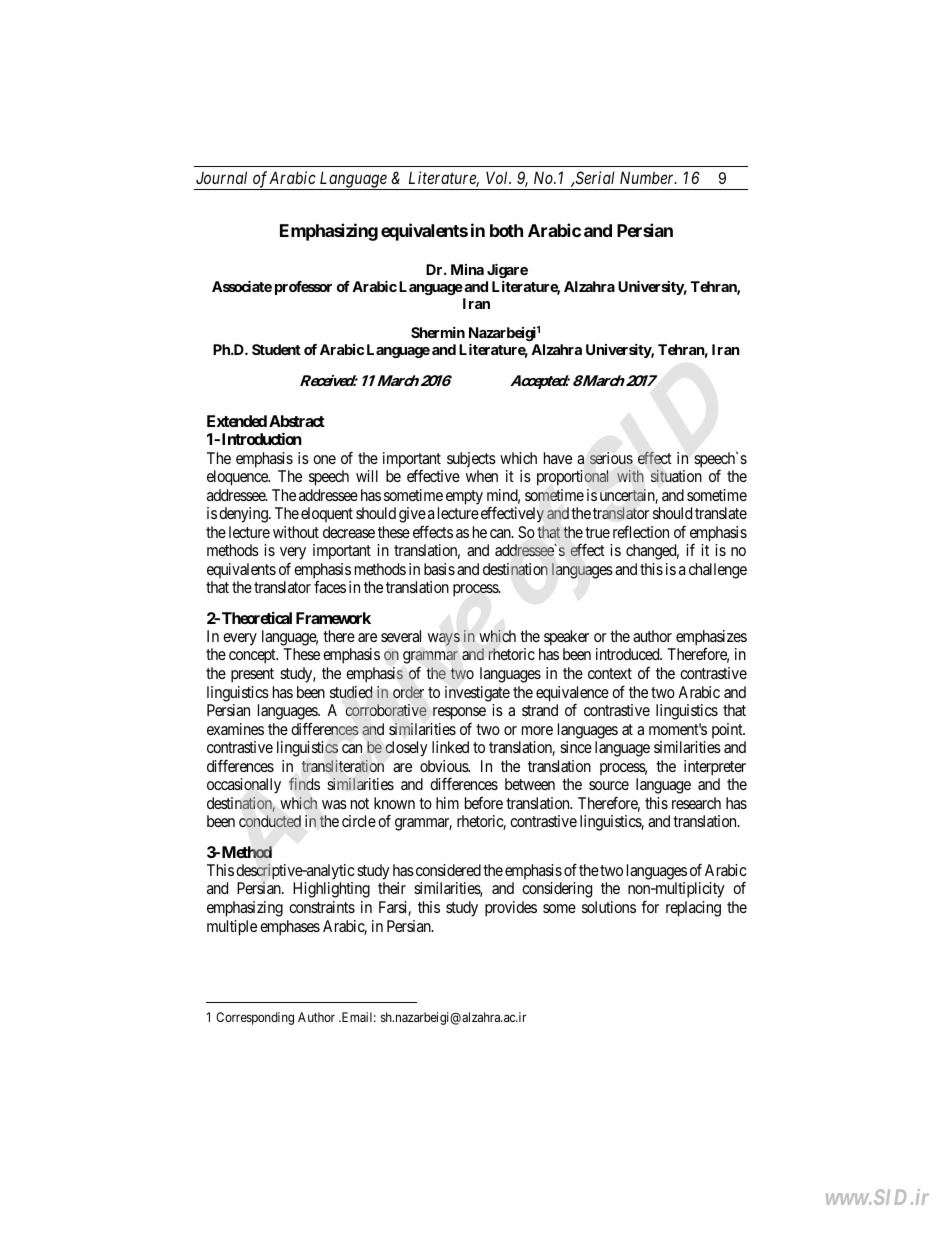 This screenshot has width=952, height=1233. Describe the element at coordinates (511, 909) in the screenshot. I see `provides` at that location.
